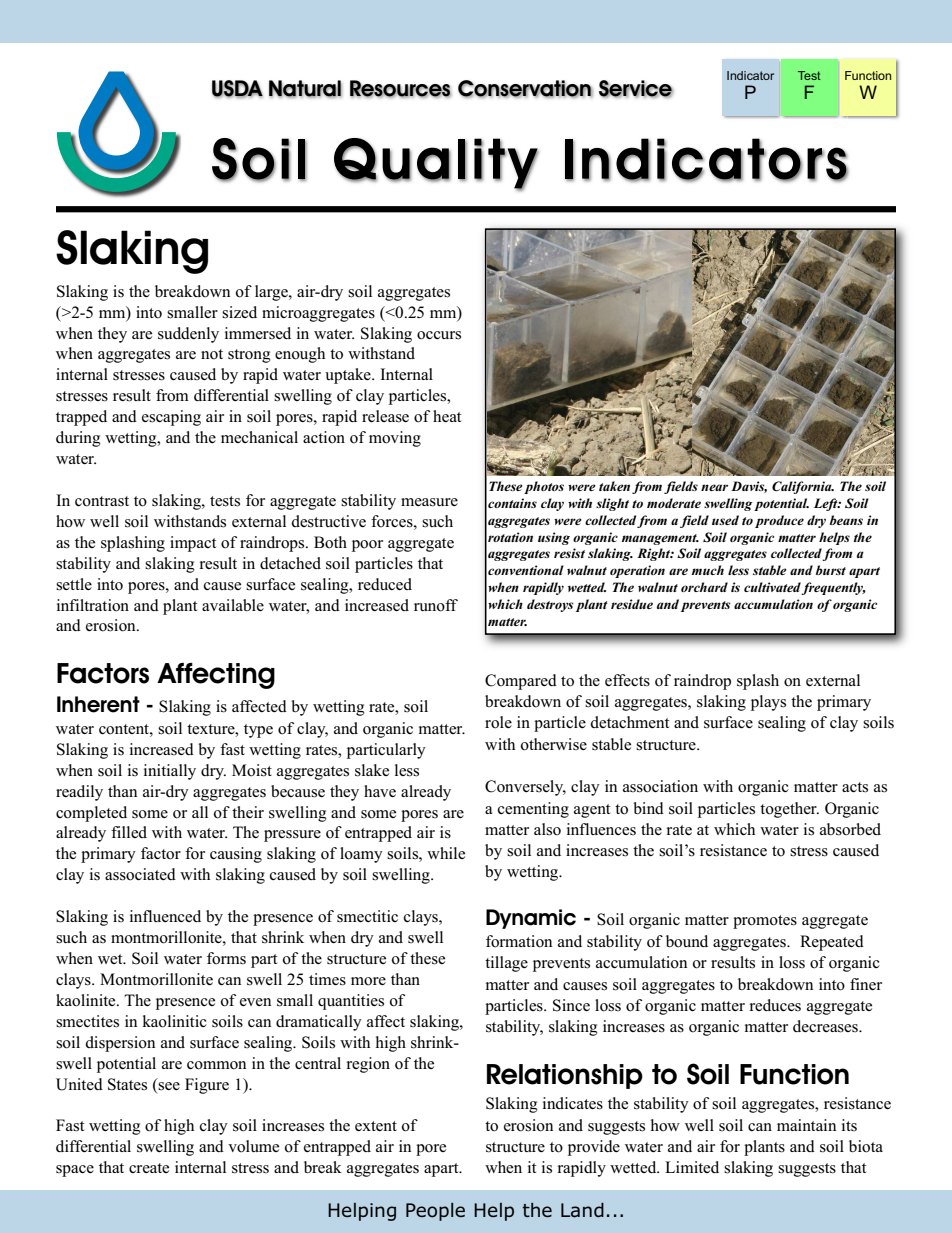 Image resolution: width=952 pixels, height=1233 pixels. I want to click on Dynamic, so click(531, 919).
